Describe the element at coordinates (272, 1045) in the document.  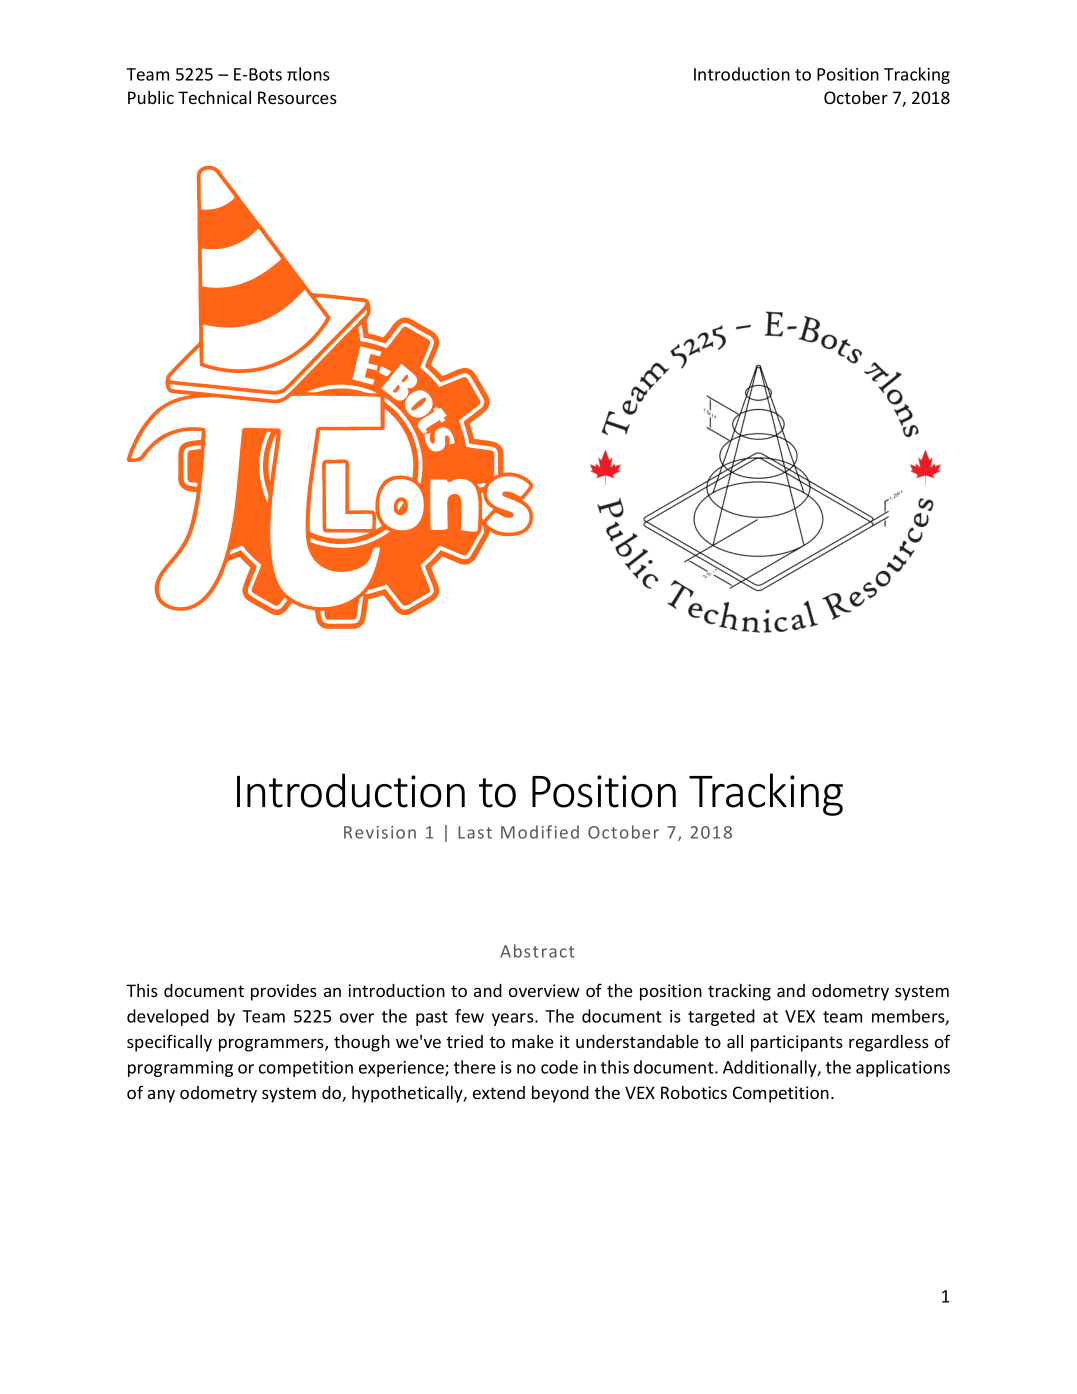
I see `programmers` at that location.
